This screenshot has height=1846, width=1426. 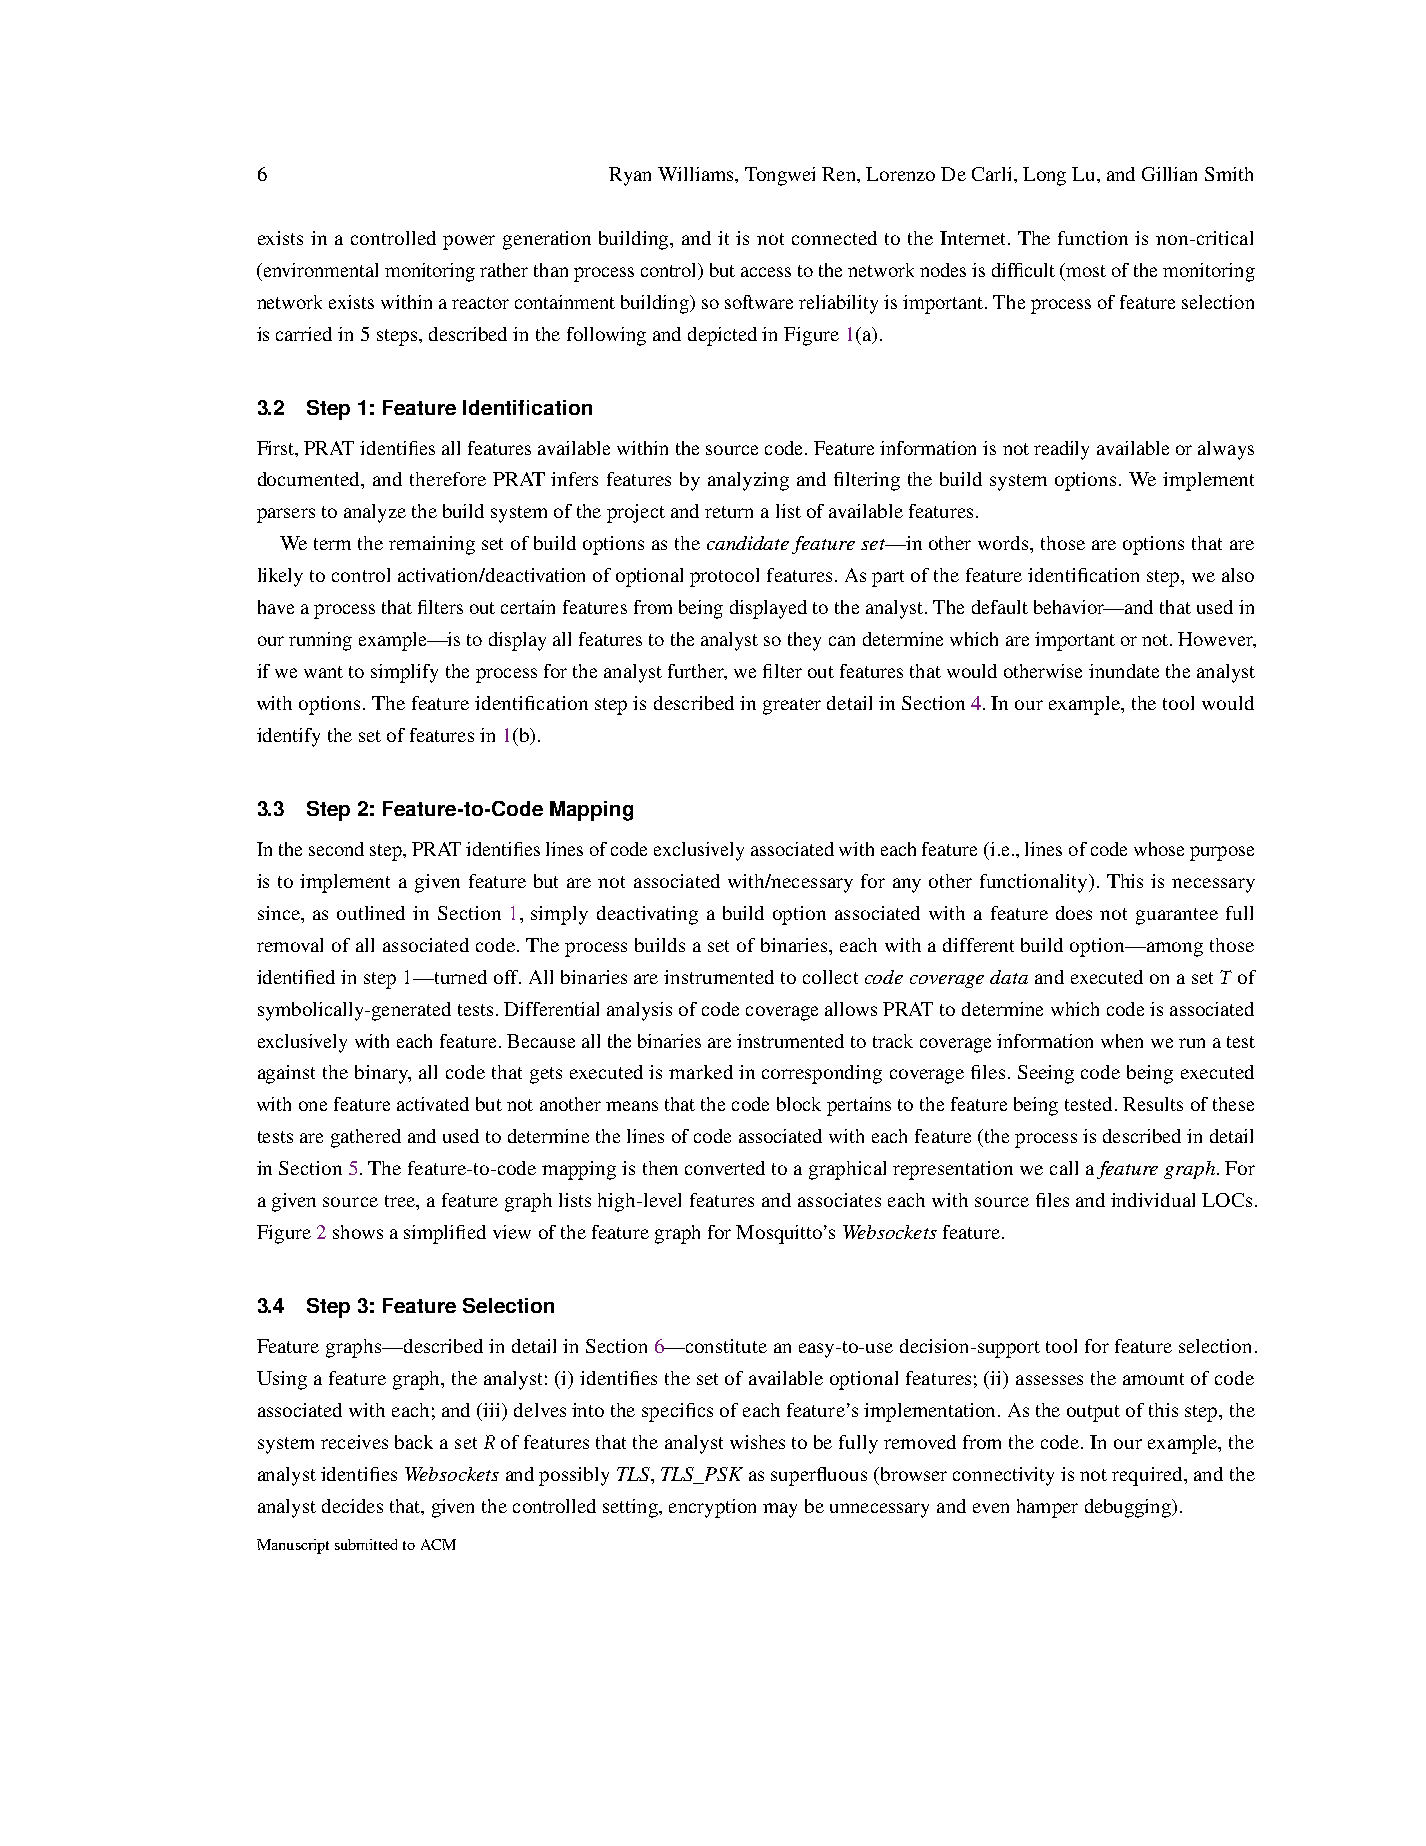 I want to click on Gillian, so click(x=1169, y=174).
